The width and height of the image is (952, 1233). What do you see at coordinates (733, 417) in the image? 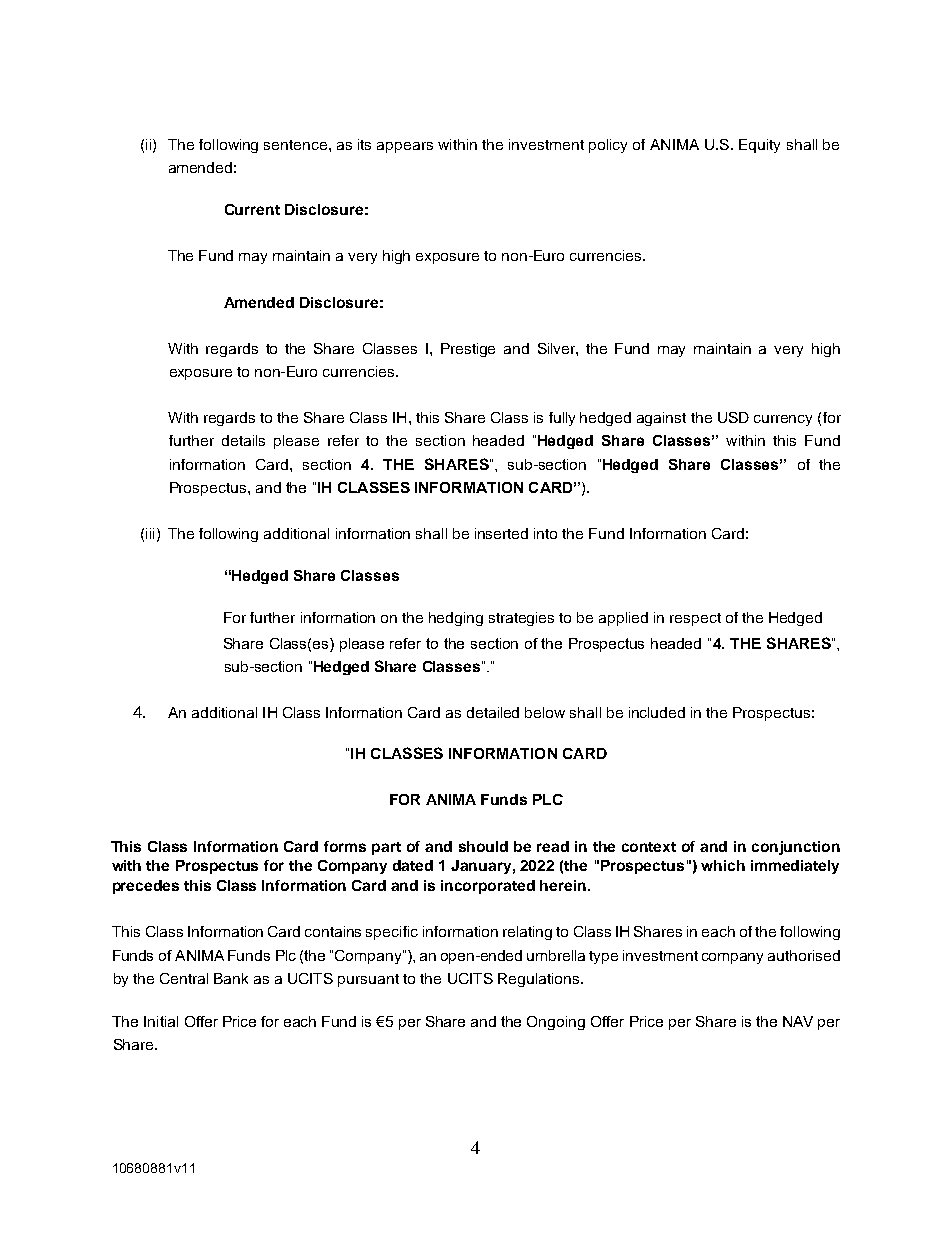
I see `USD` at bounding box center [733, 417].
